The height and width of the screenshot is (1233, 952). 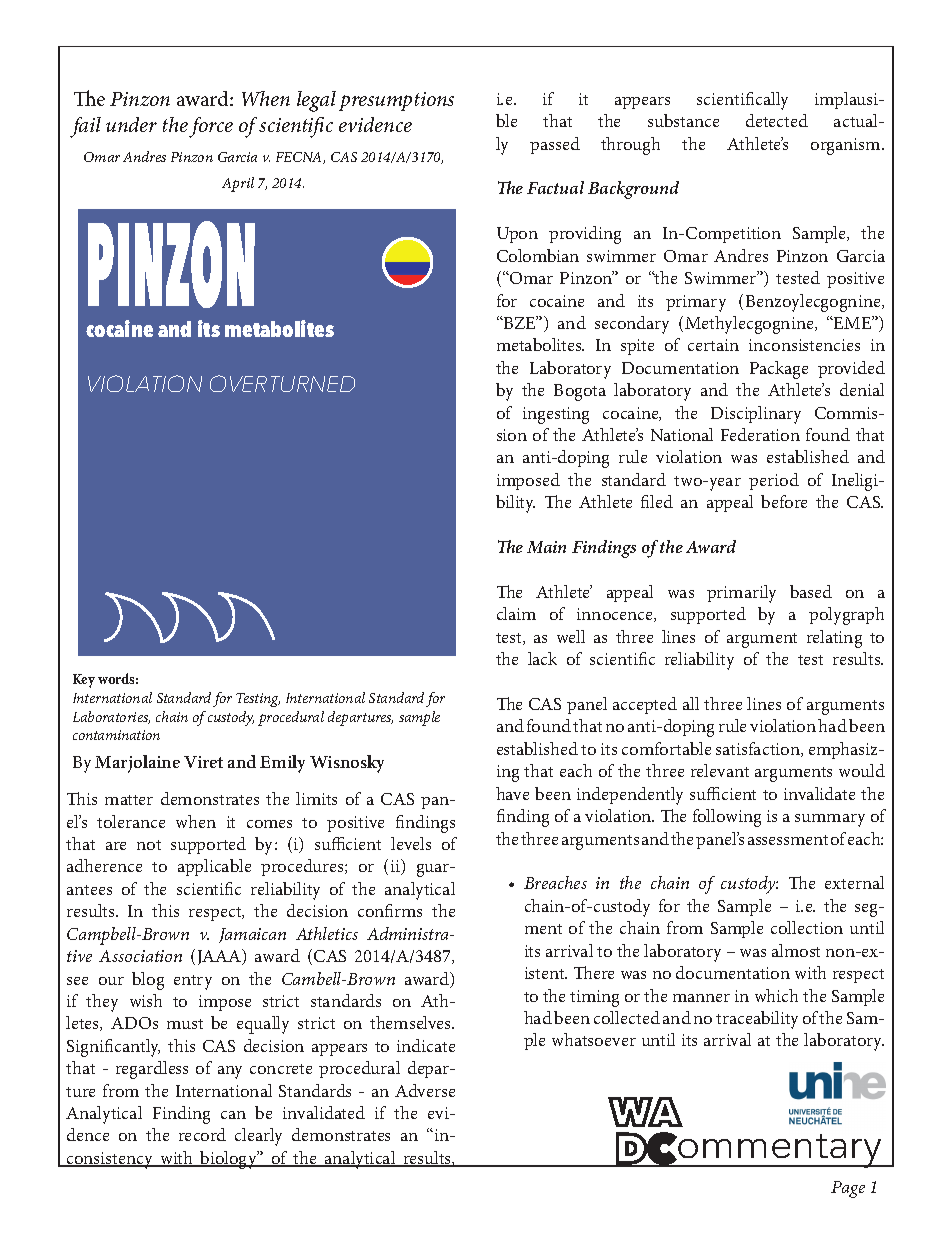 What do you see at coordinates (149, 845) in the screenshot?
I see `not` at bounding box center [149, 845].
